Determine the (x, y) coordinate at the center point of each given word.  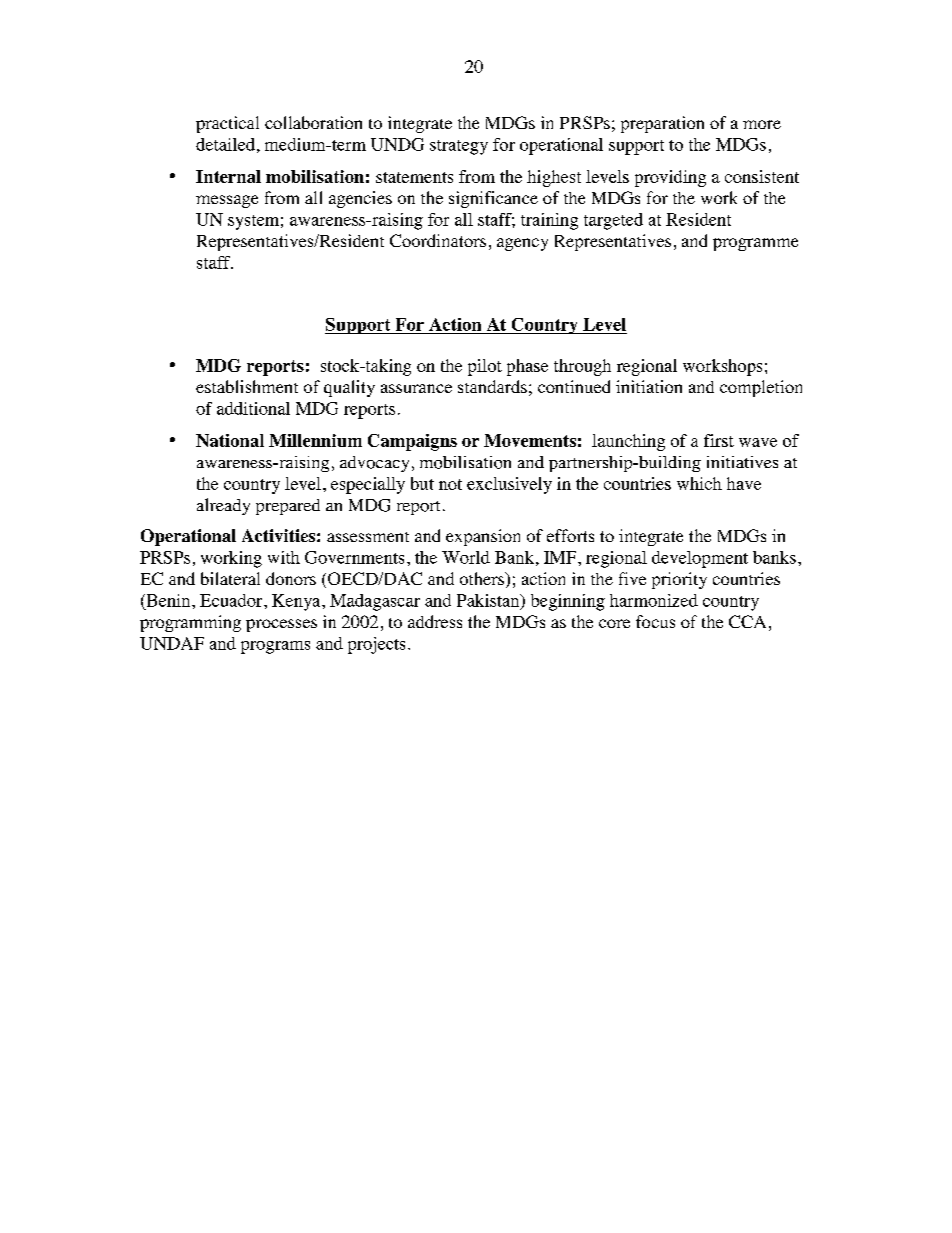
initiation (649, 386)
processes (281, 625)
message (227, 201)
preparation (662, 124)
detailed (225, 144)
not (450, 484)
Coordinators (438, 240)
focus (655, 621)
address (435, 621)
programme (755, 244)
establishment (247, 386)
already (223, 506)
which (699, 483)
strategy (459, 147)
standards (492, 386)
